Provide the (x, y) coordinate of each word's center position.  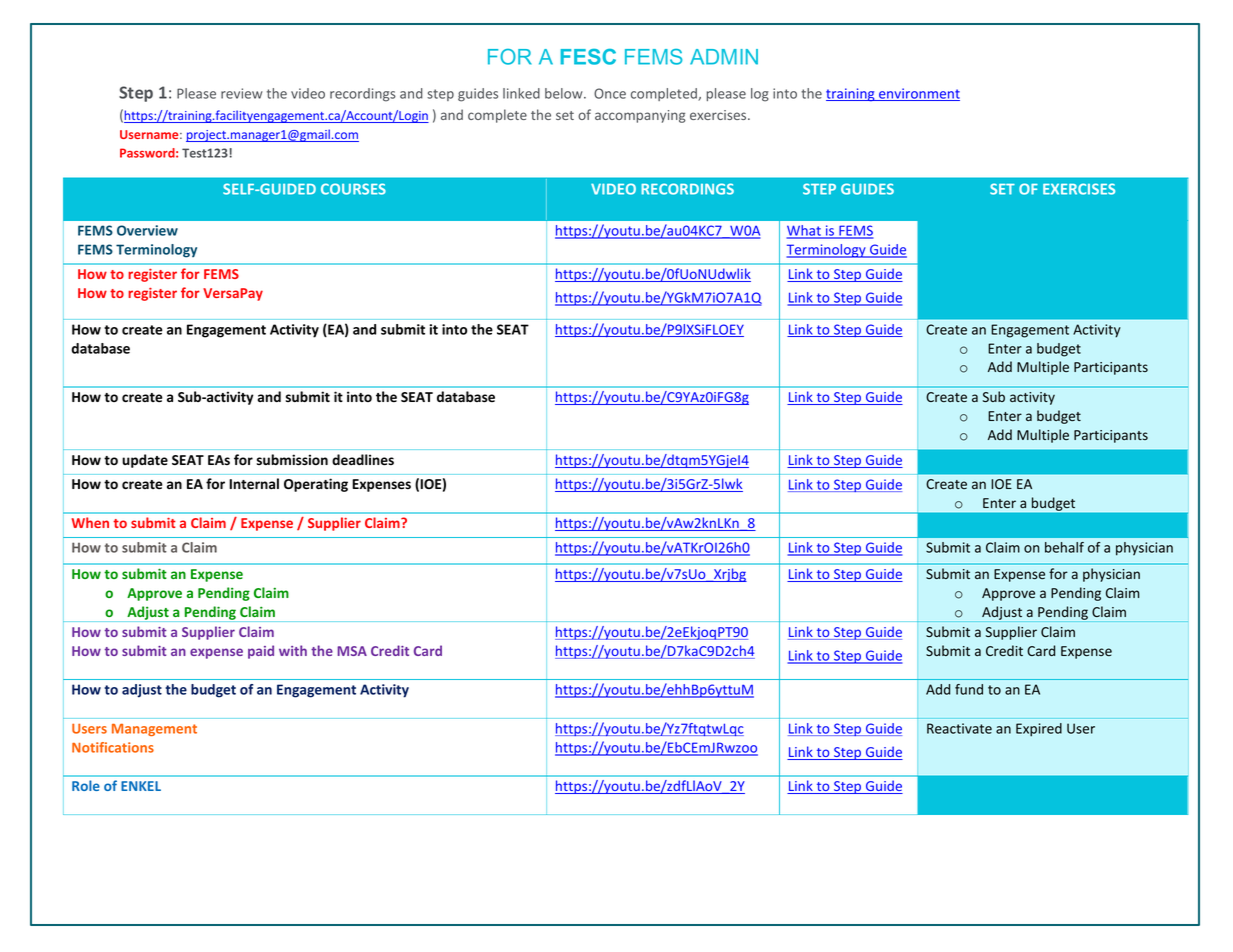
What (804, 231)
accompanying (640, 116)
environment (918, 94)
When (90, 522)
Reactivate (959, 728)
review (242, 93)
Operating (316, 485)
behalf (1064, 547)
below (565, 93)
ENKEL (141, 786)
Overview (147, 230)
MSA (352, 651)
